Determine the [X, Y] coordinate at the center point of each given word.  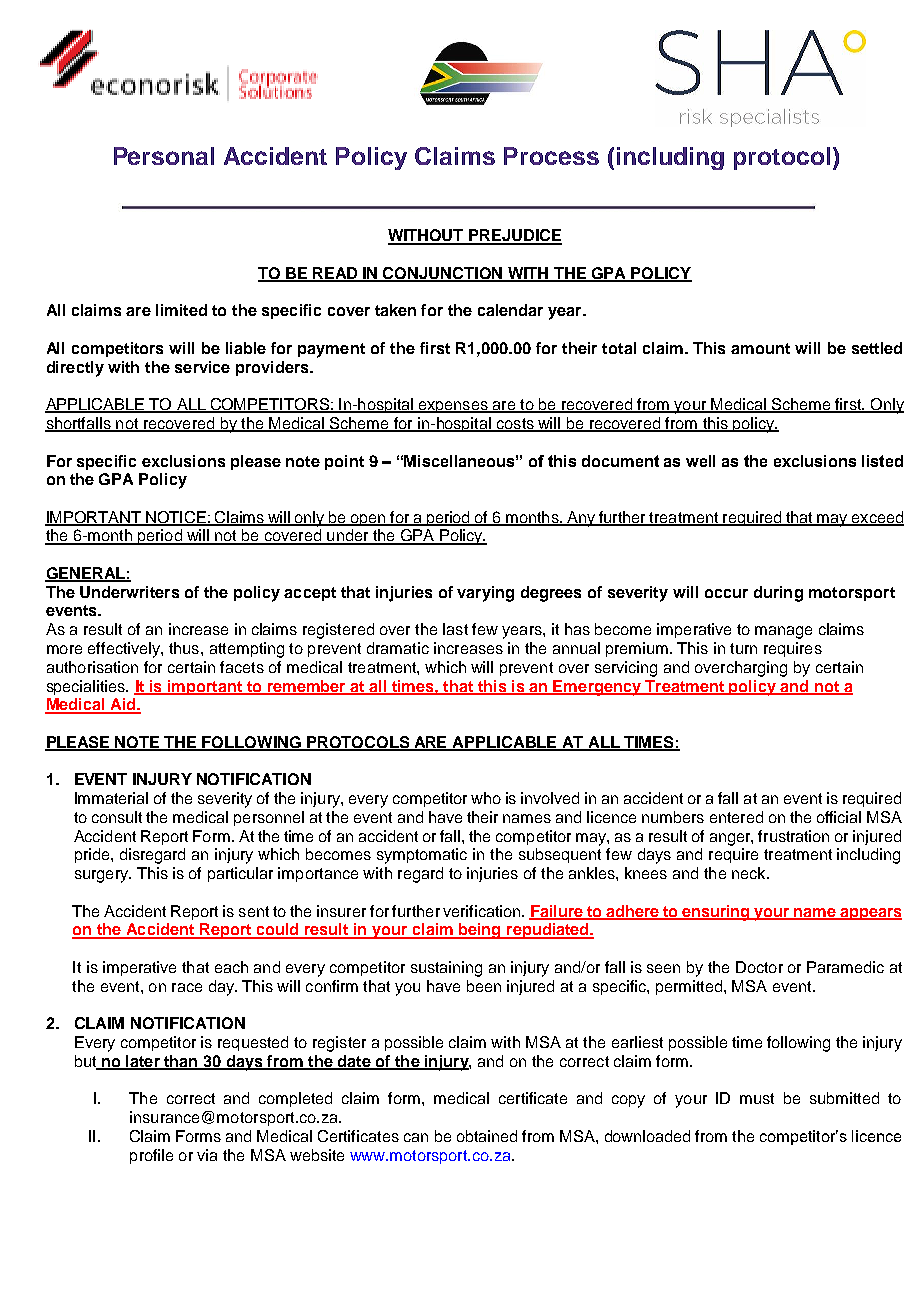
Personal [164, 156]
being [480, 931]
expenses [453, 407]
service [202, 367]
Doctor [759, 967]
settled [877, 348]
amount [760, 348]
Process [551, 156]
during [778, 594]
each [231, 967]
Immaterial [111, 798]
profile [151, 1156]
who [486, 798]
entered [736, 817]
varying [485, 594]
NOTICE [176, 518]
